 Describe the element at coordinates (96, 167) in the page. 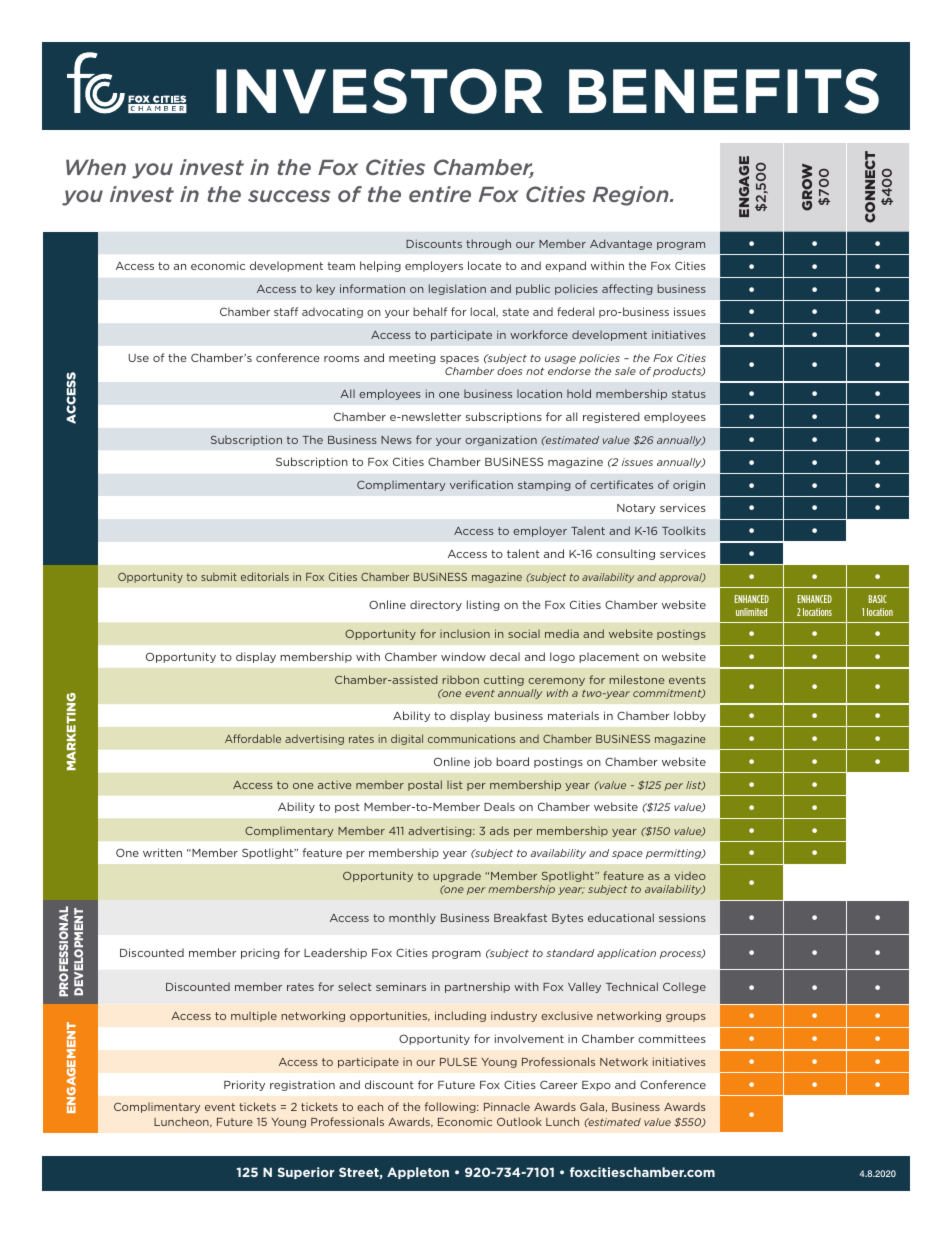

I see `When` at that location.
